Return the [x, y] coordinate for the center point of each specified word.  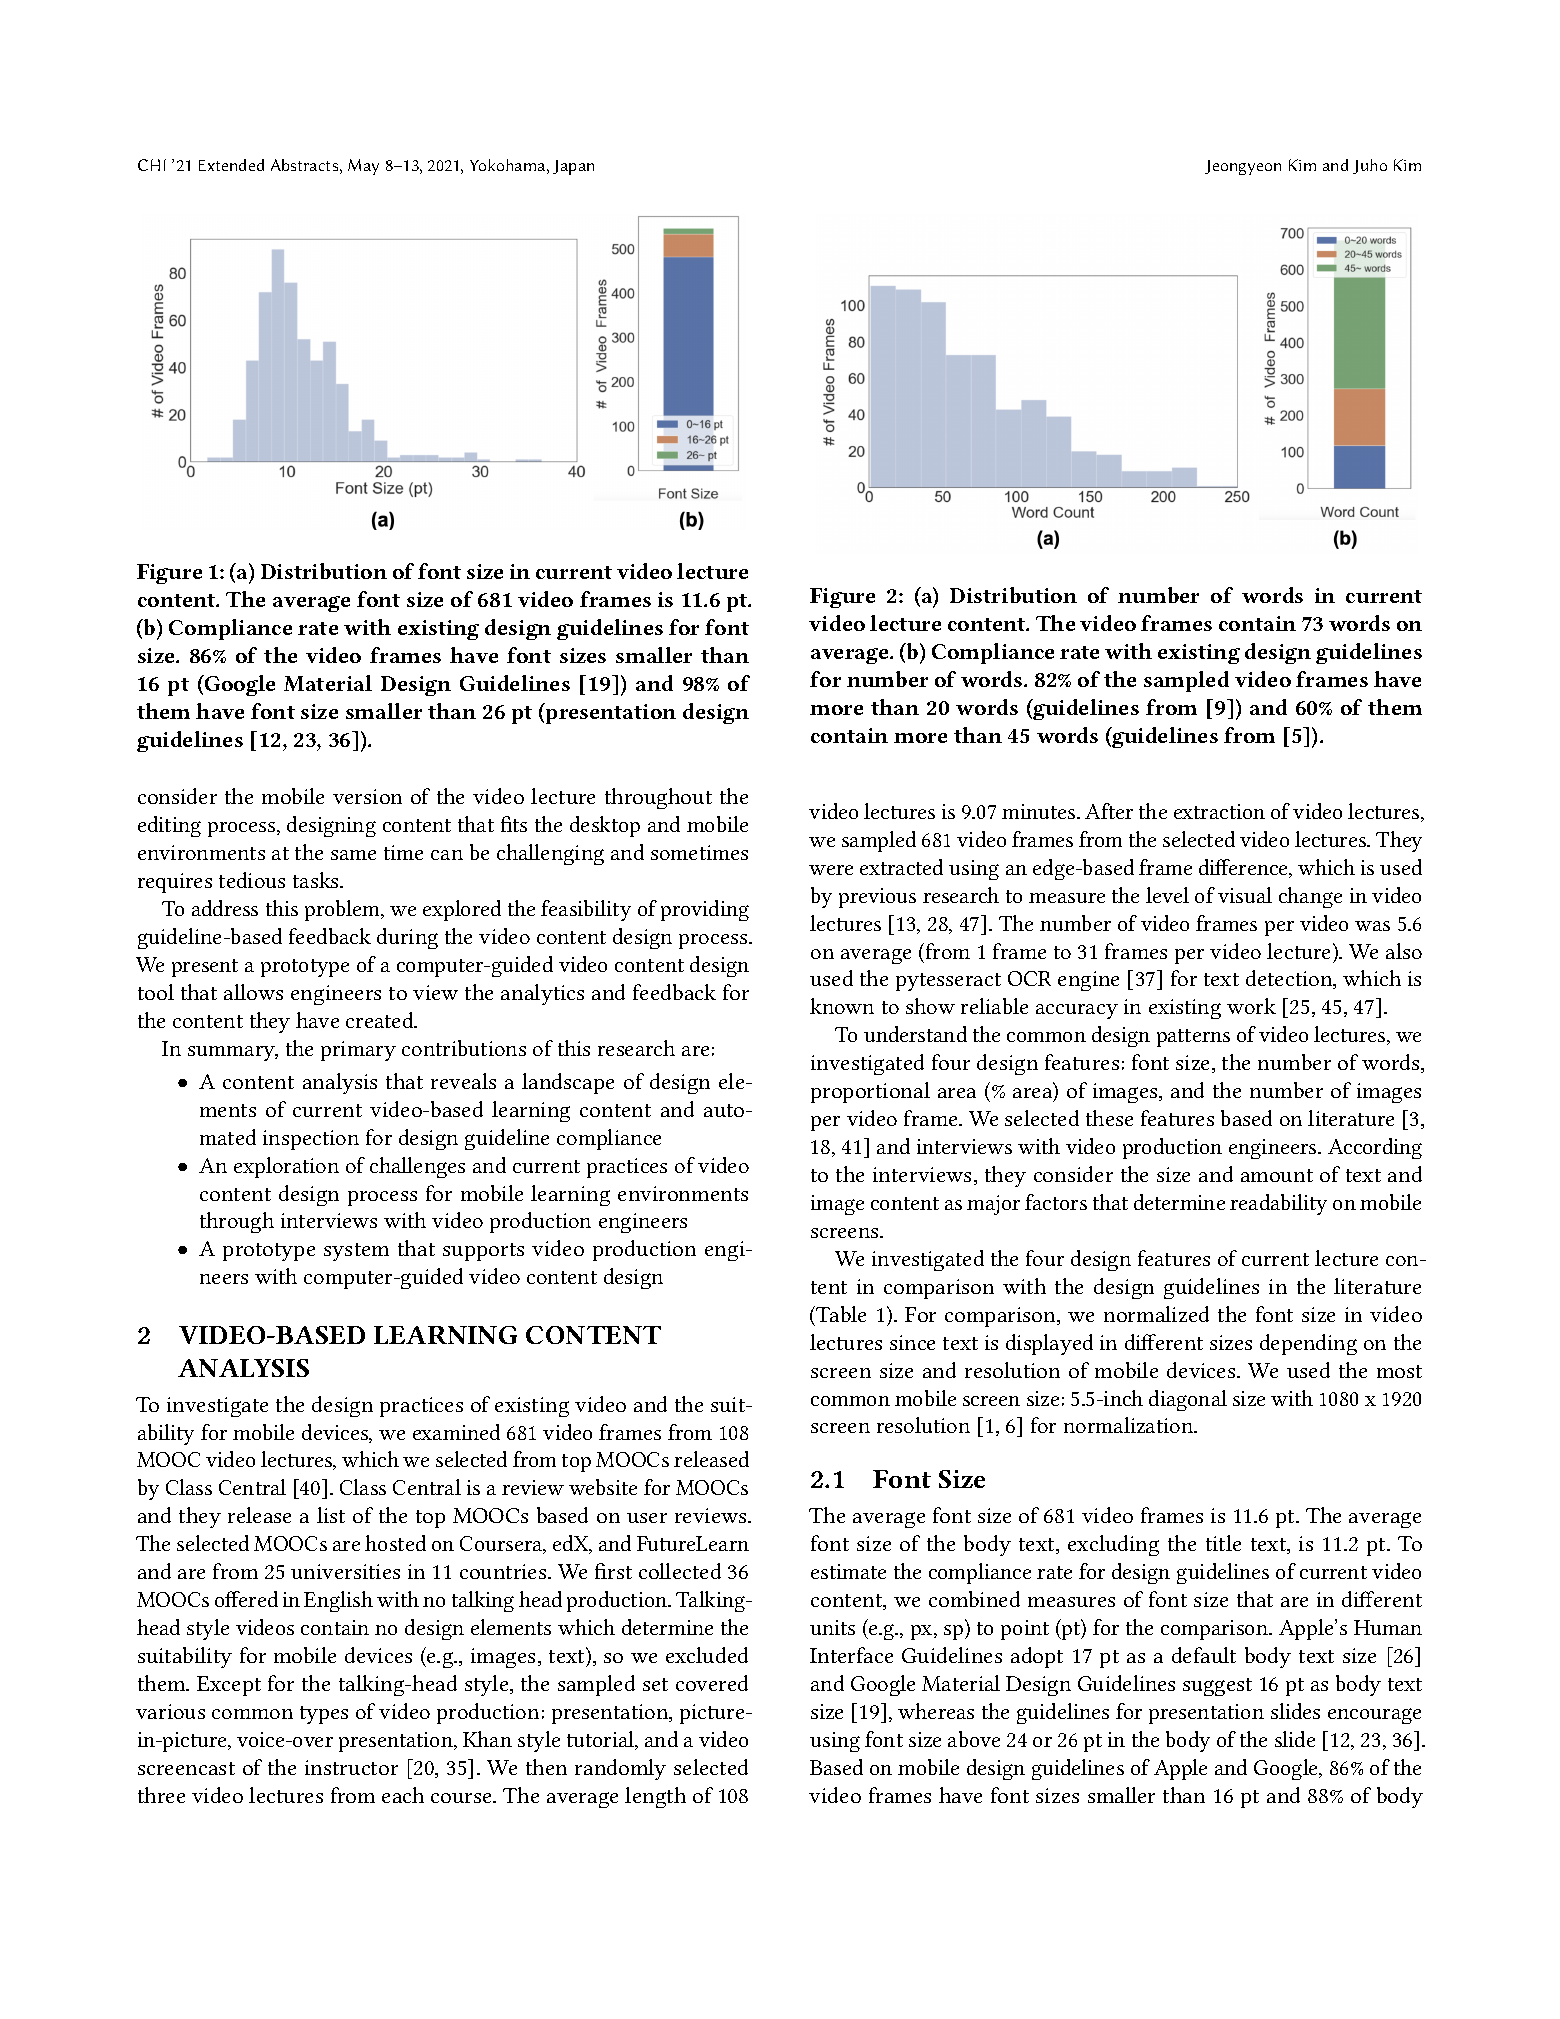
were [831, 870]
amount [1277, 1175]
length [655, 1797]
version [367, 796]
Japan [573, 167]
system [356, 1252]
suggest [1217, 1687]
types [324, 1715]
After [1109, 811]
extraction [1219, 811]
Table [840, 1314]
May [363, 167]
